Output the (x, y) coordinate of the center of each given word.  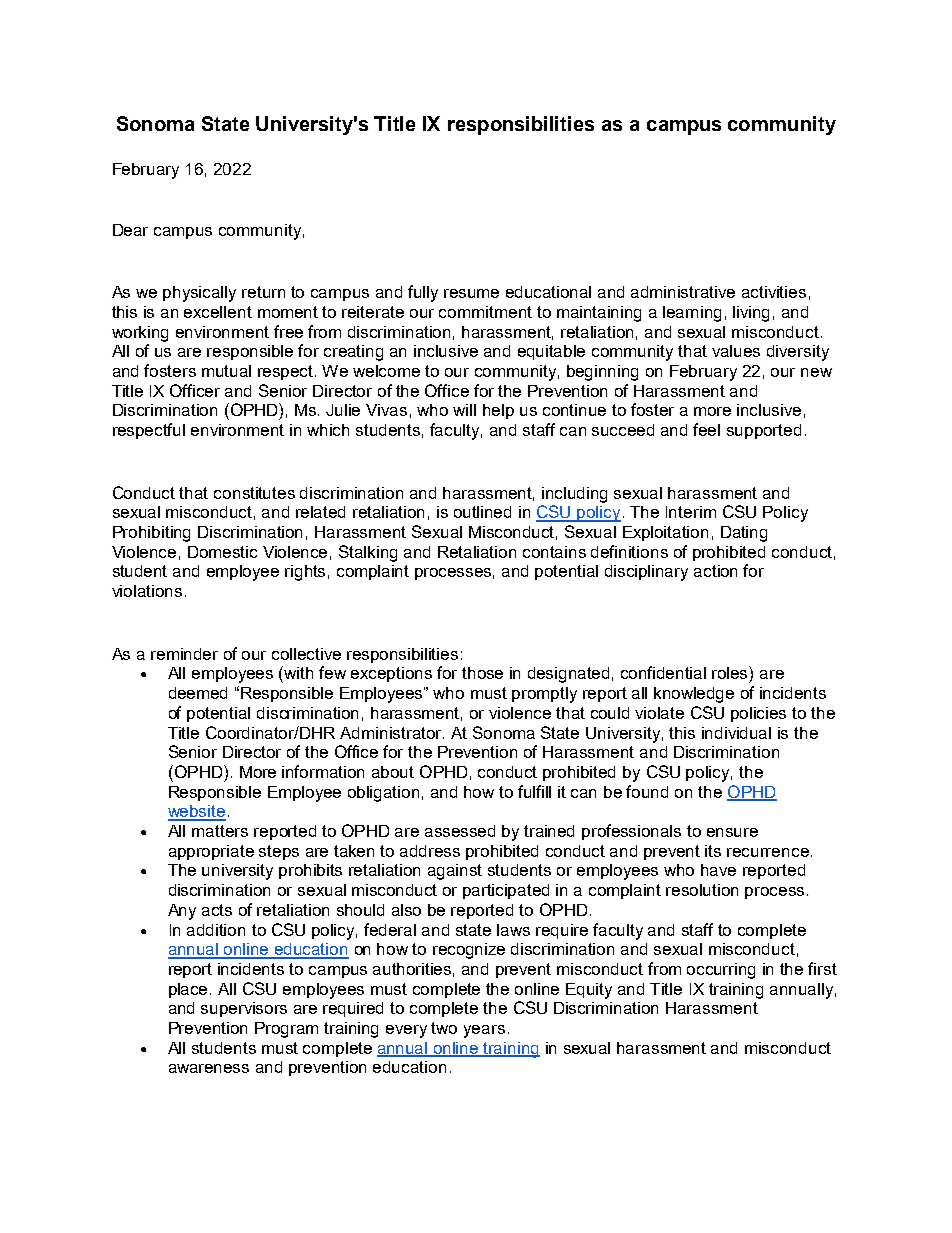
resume (471, 293)
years (484, 1031)
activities (774, 292)
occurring (721, 971)
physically (199, 294)
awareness (209, 1068)
